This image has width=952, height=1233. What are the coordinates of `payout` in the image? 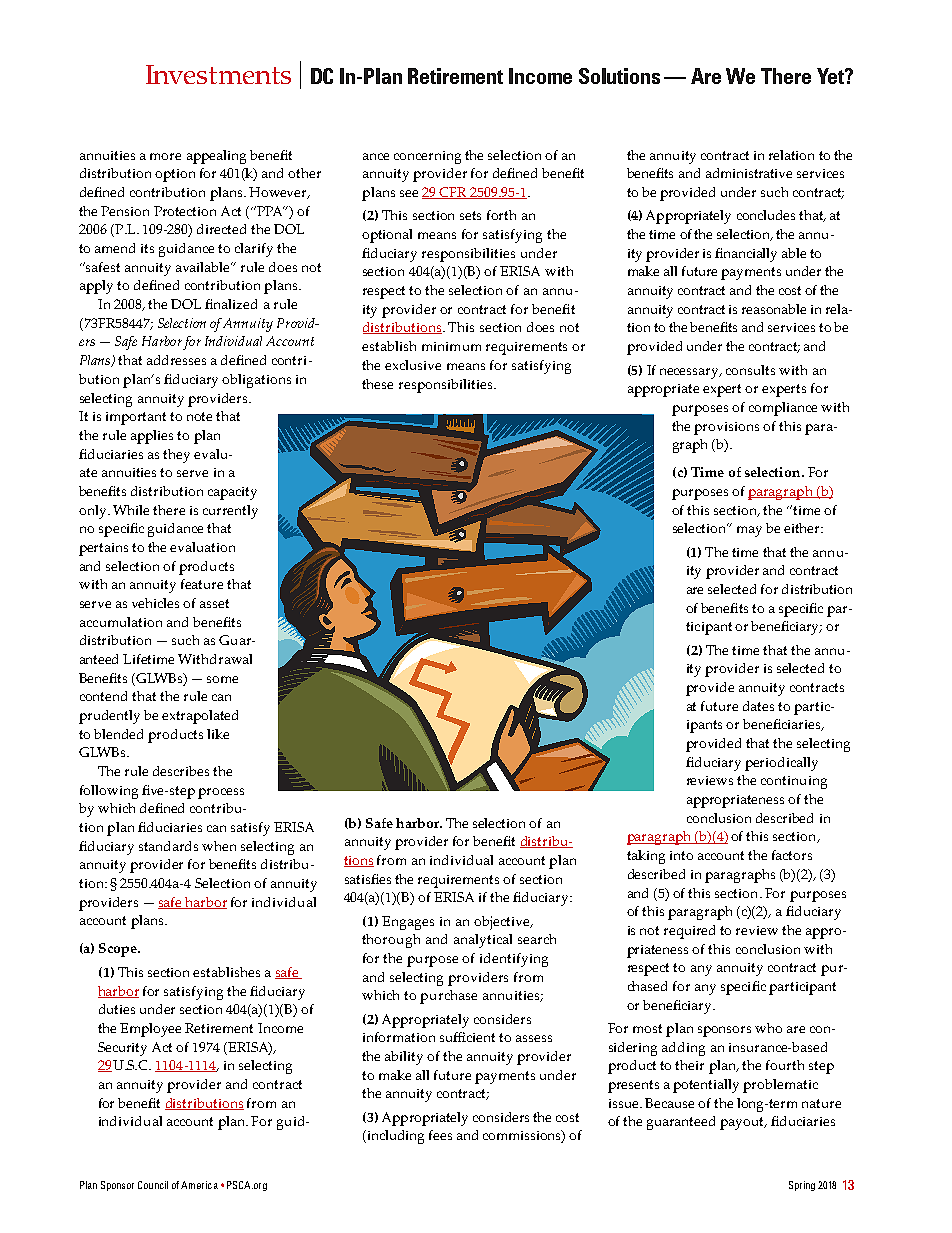 It's located at (743, 1123).
